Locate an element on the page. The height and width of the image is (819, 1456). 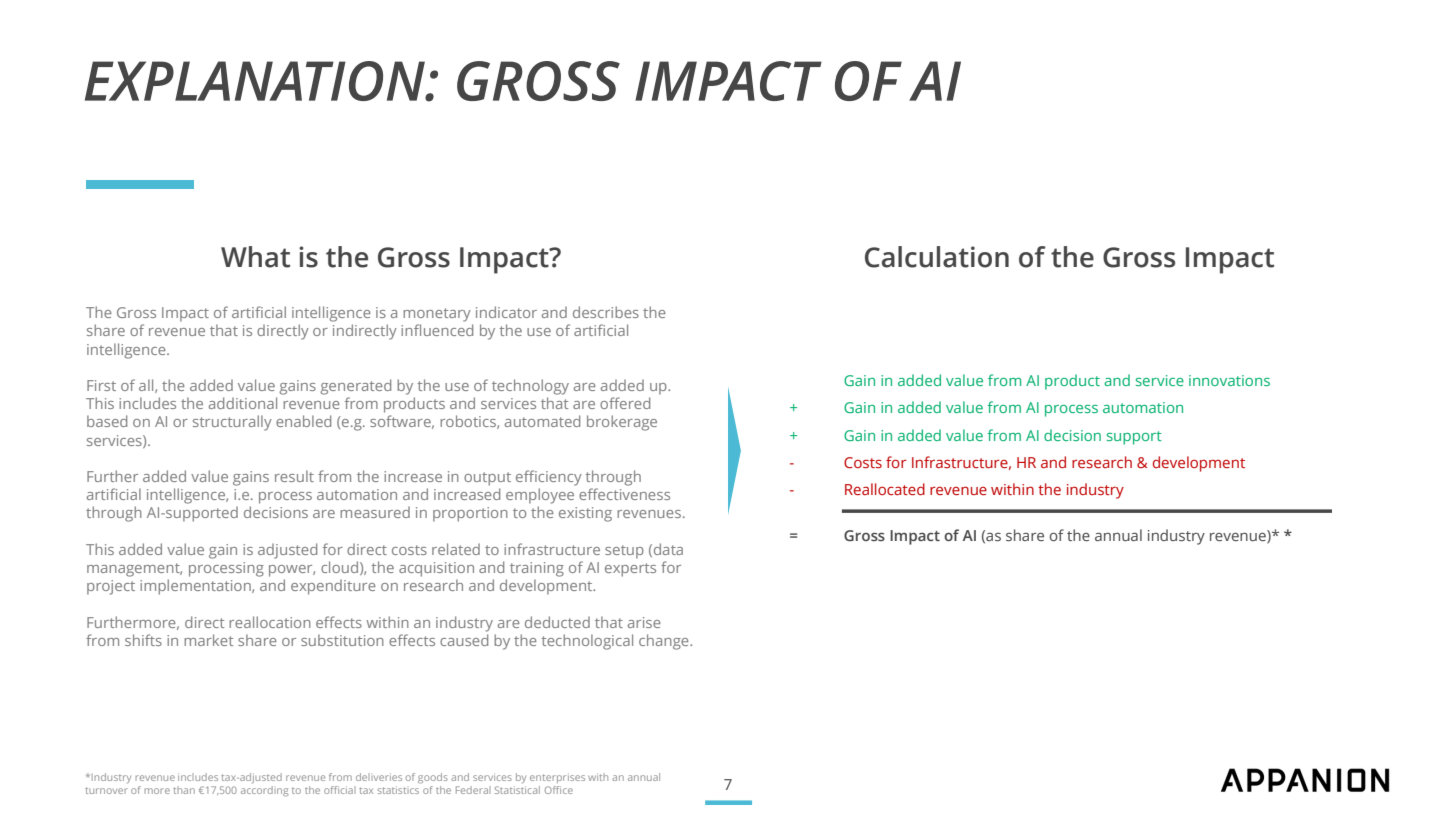
describes is located at coordinates (606, 312).
